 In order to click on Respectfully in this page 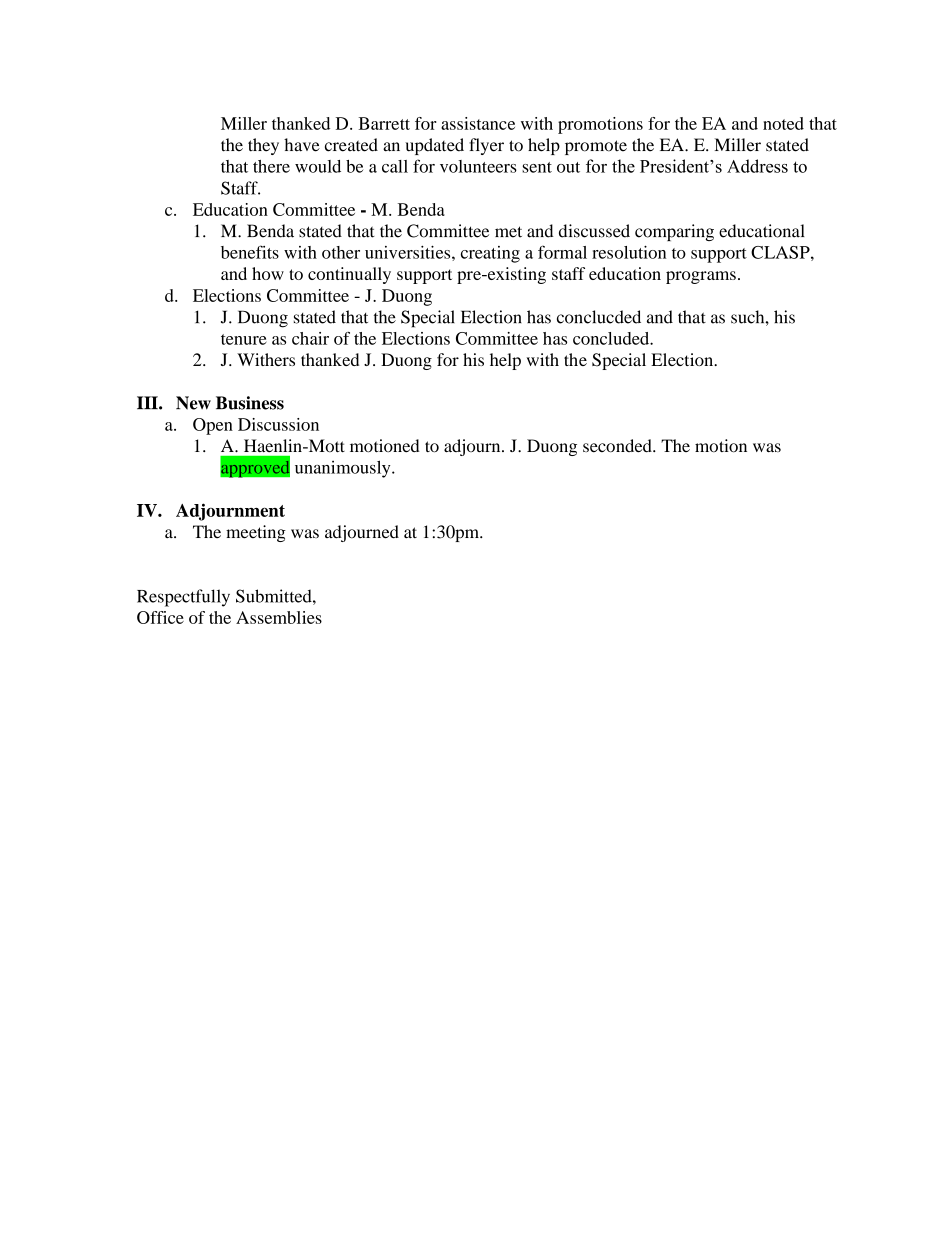, I will do `click(183, 598)`.
